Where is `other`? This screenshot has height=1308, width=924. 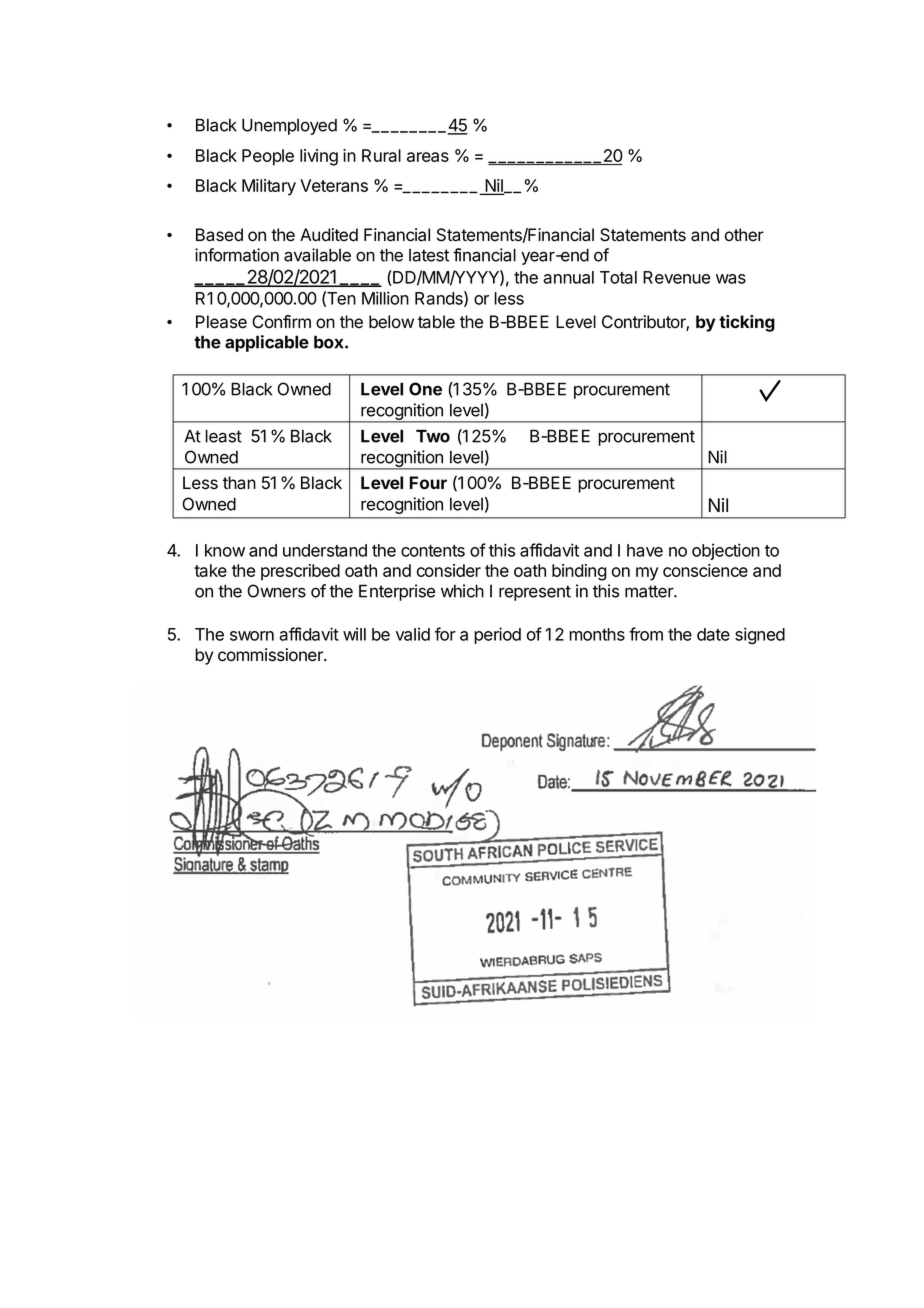 other is located at coordinates (744, 234).
